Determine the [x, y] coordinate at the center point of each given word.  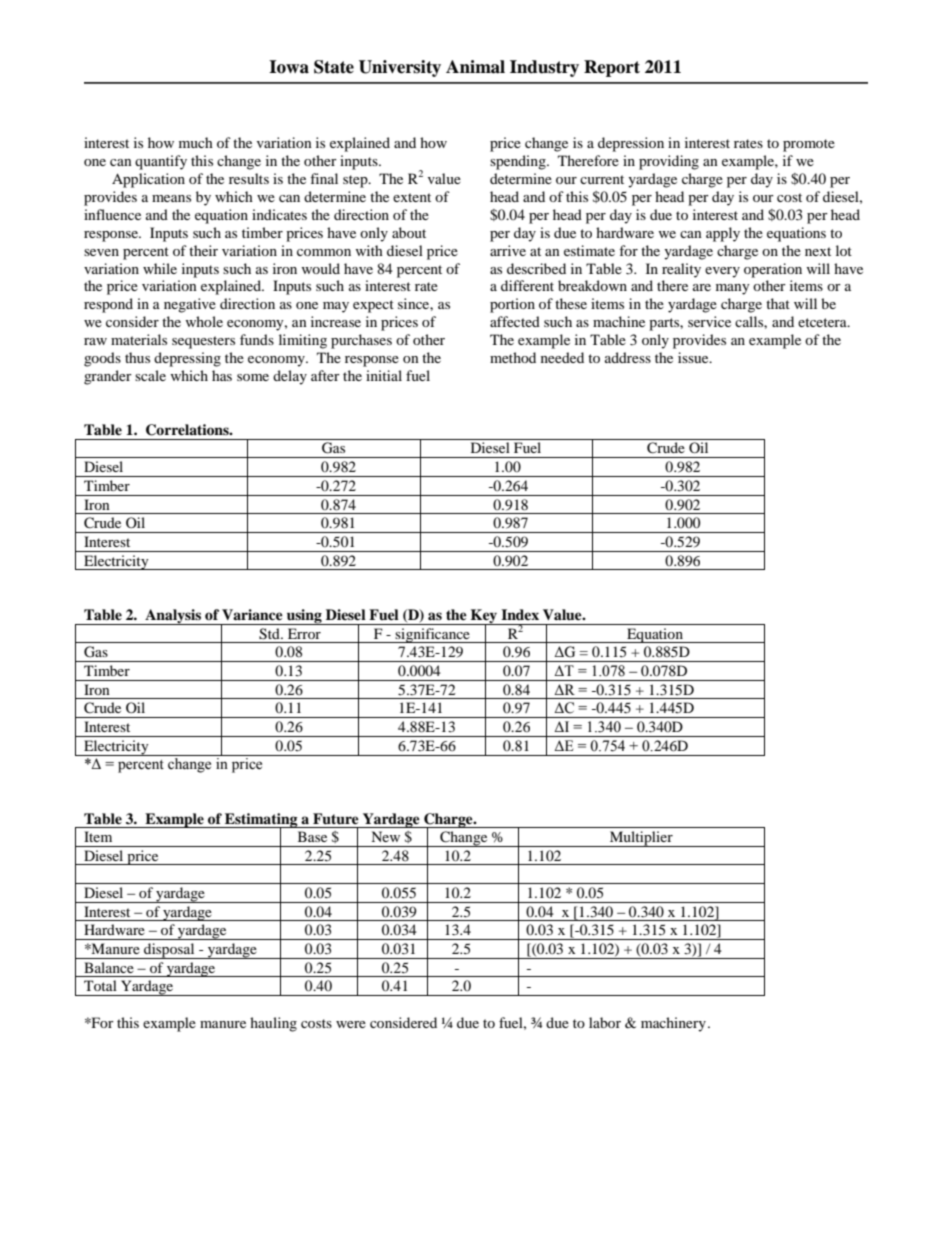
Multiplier [641, 839]
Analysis [173, 617]
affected [515, 321]
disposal [169, 951]
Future [336, 819]
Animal [475, 67]
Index [520, 614]
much [196, 142]
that [778, 303]
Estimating [261, 821]
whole [204, 321]
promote [809, 145]
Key [484, 617]
